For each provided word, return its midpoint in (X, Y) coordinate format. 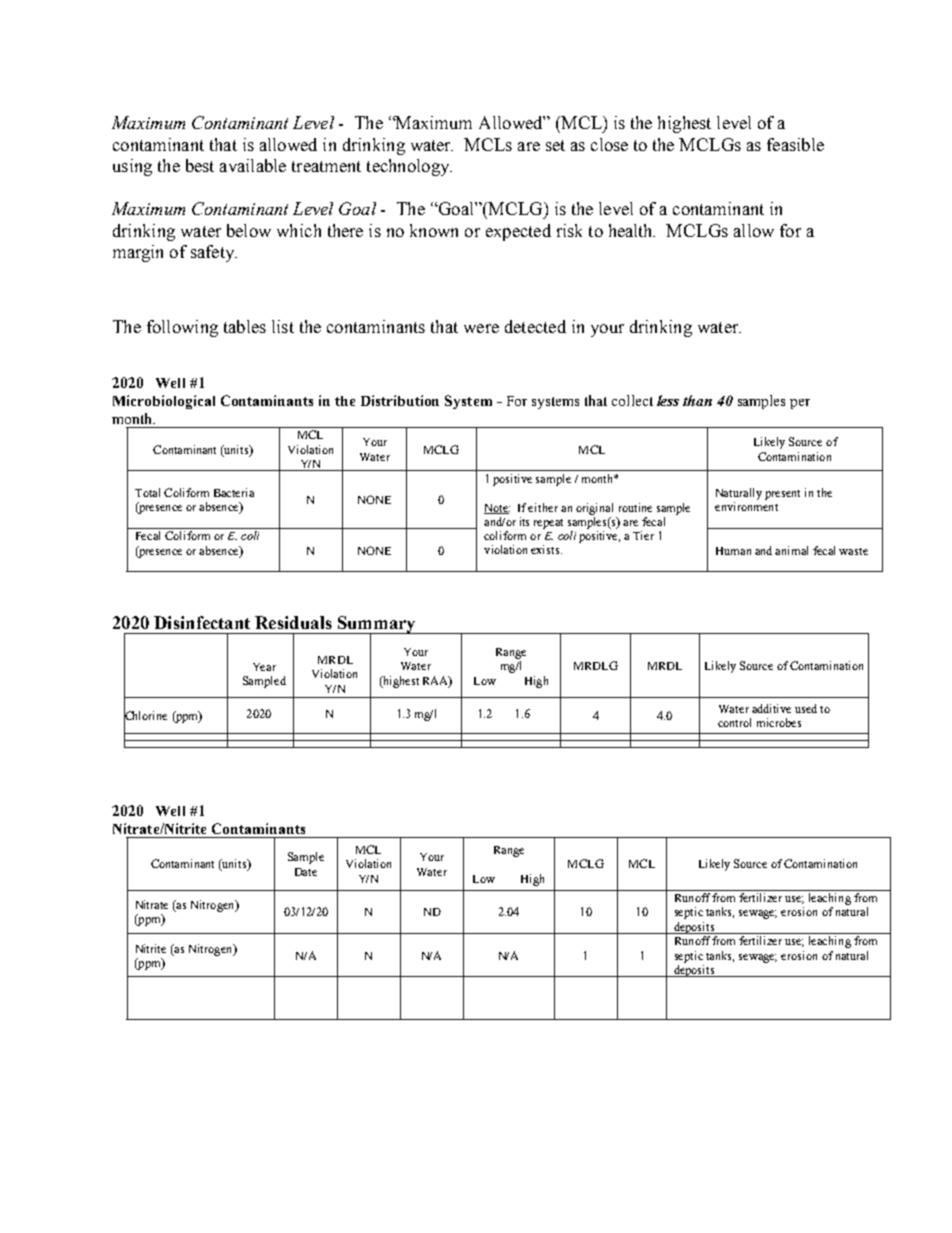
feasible (795, 144)
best (200, 165)
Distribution (400, 400)
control (734, 722)
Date (306, 872)
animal (791, 550)
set (555, 145)
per (800, 404)
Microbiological (164, 402)
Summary (376, 626)
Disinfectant (202, 622)
